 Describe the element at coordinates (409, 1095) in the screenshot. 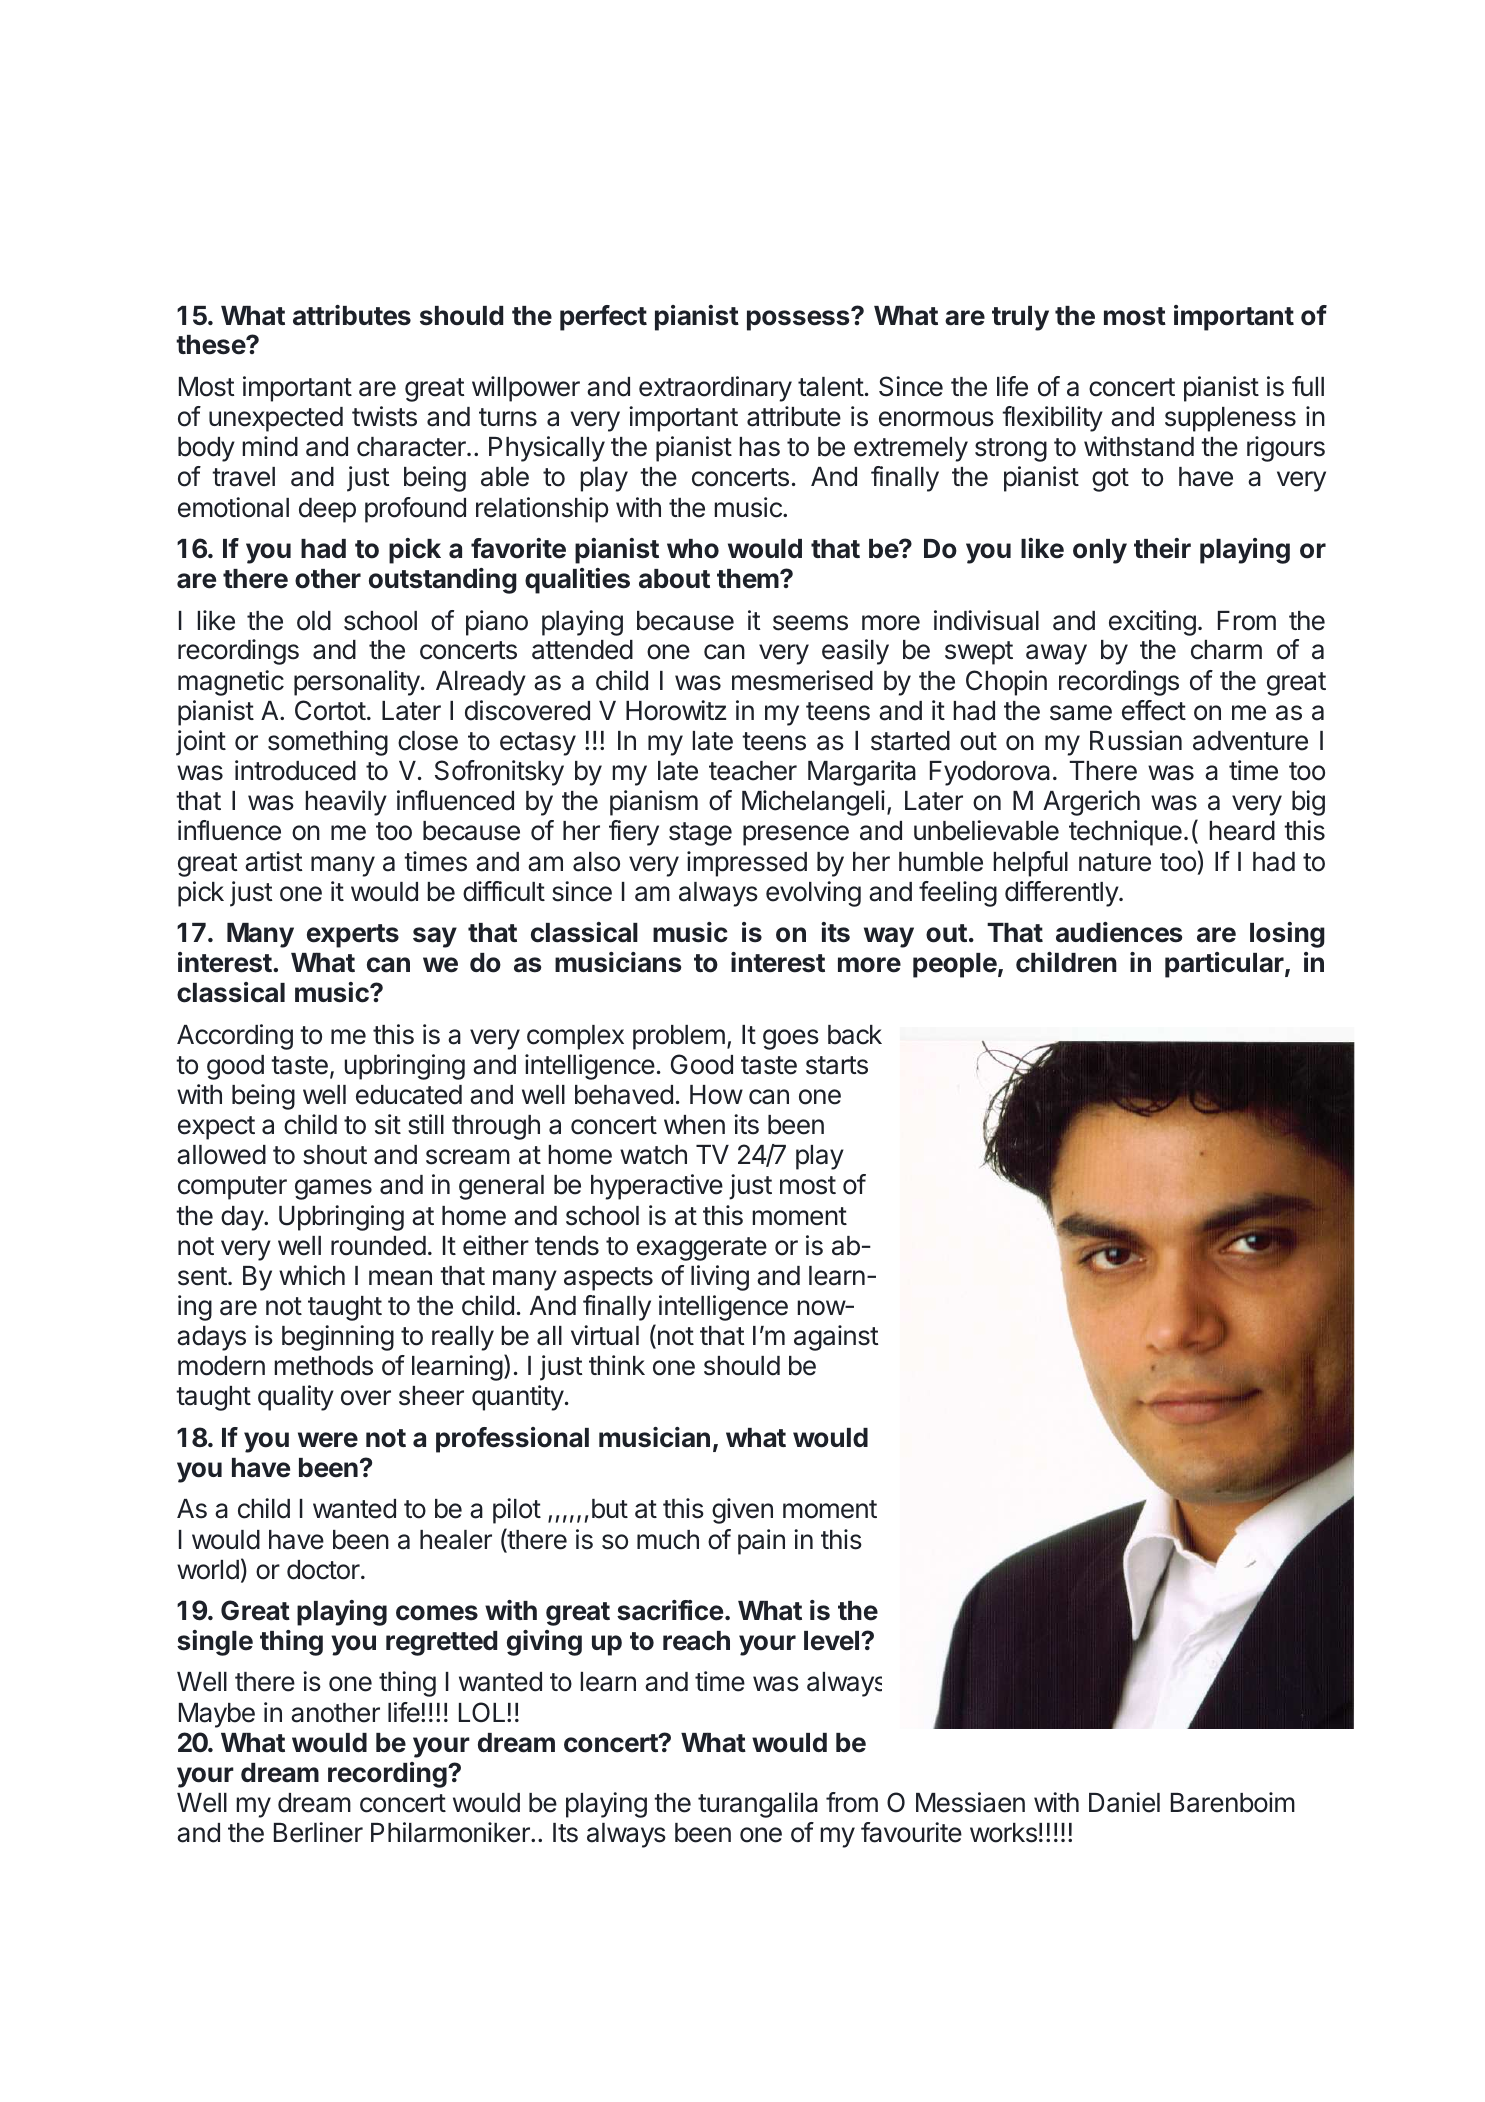

I see `educated` at that location.
